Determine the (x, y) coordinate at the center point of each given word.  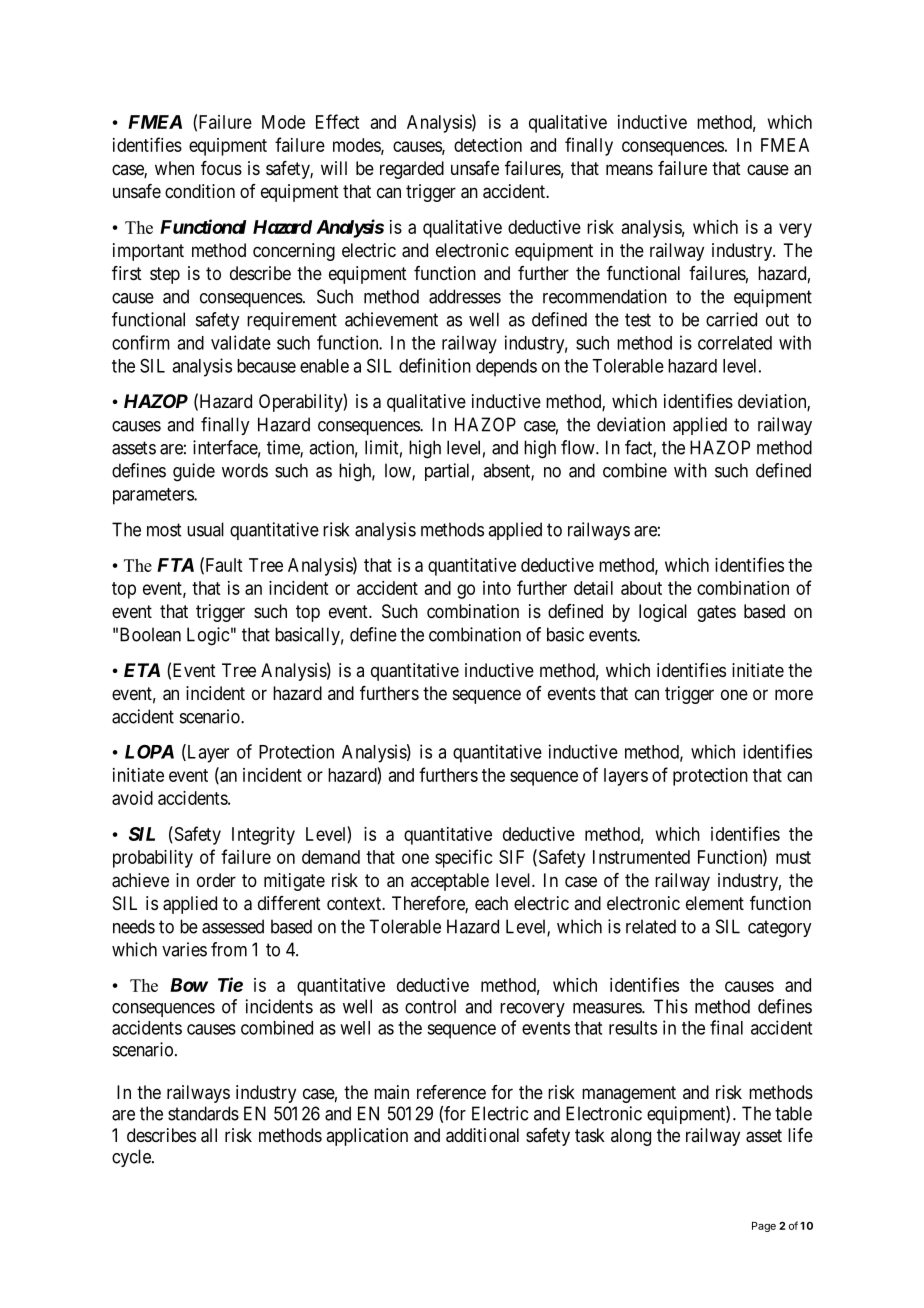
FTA (175, 565)
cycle (132, 1158)
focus (221, 168)
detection (488, 145)
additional (482, 1135)
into (497, 588)
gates (716, 613)
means (629, 169)
